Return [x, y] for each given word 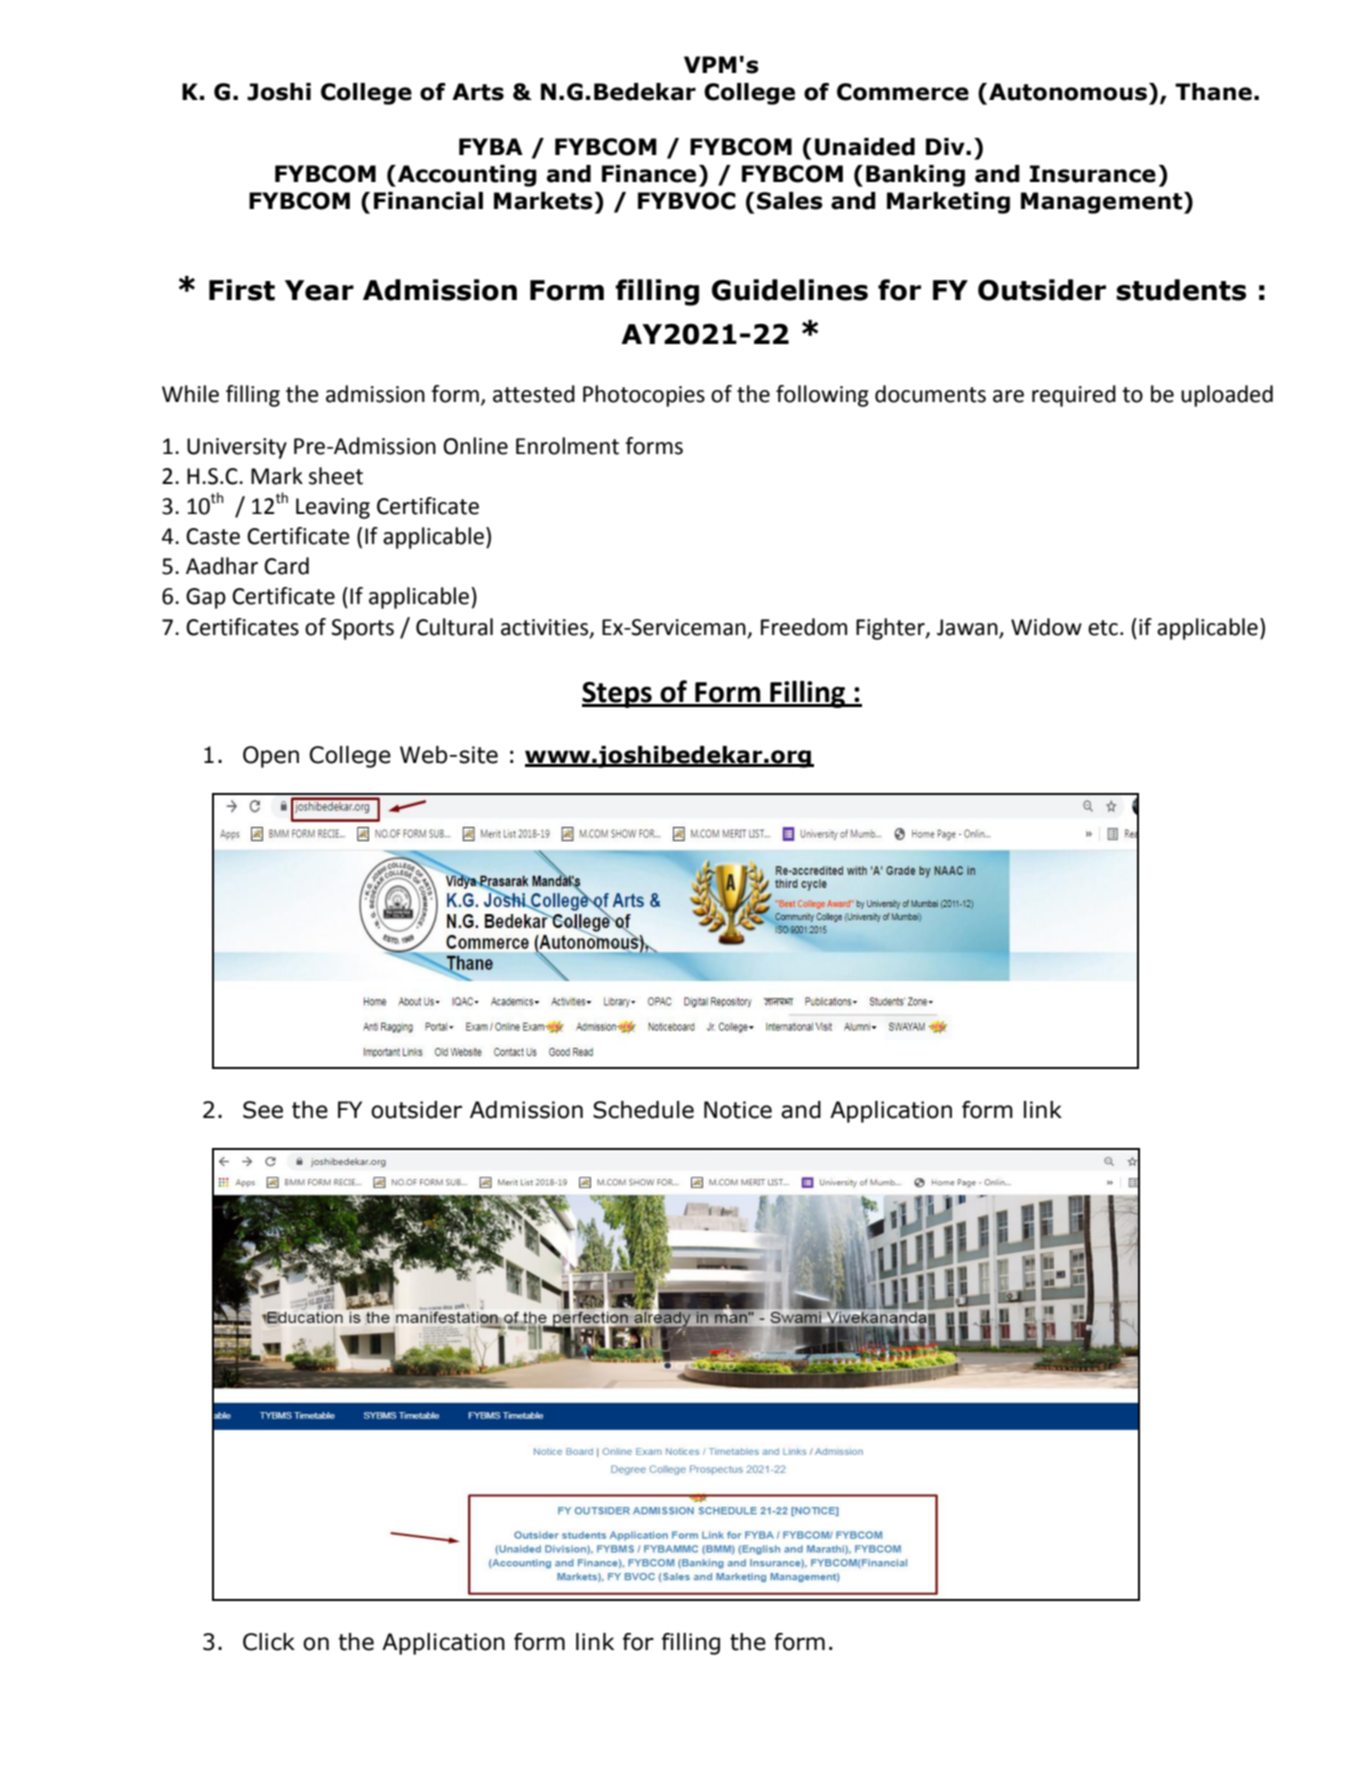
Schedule [643, 1110]
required [1074, 396]
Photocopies [644, 396]
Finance [649, 174]
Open [271, 757]
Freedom [804, 627]
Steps [618, 695]
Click [269, 1642]
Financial [428, 201]
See [263, 1110]
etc [1103, 628]
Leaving [333, 508]
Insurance [1093, 174]
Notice [738, 1110]
